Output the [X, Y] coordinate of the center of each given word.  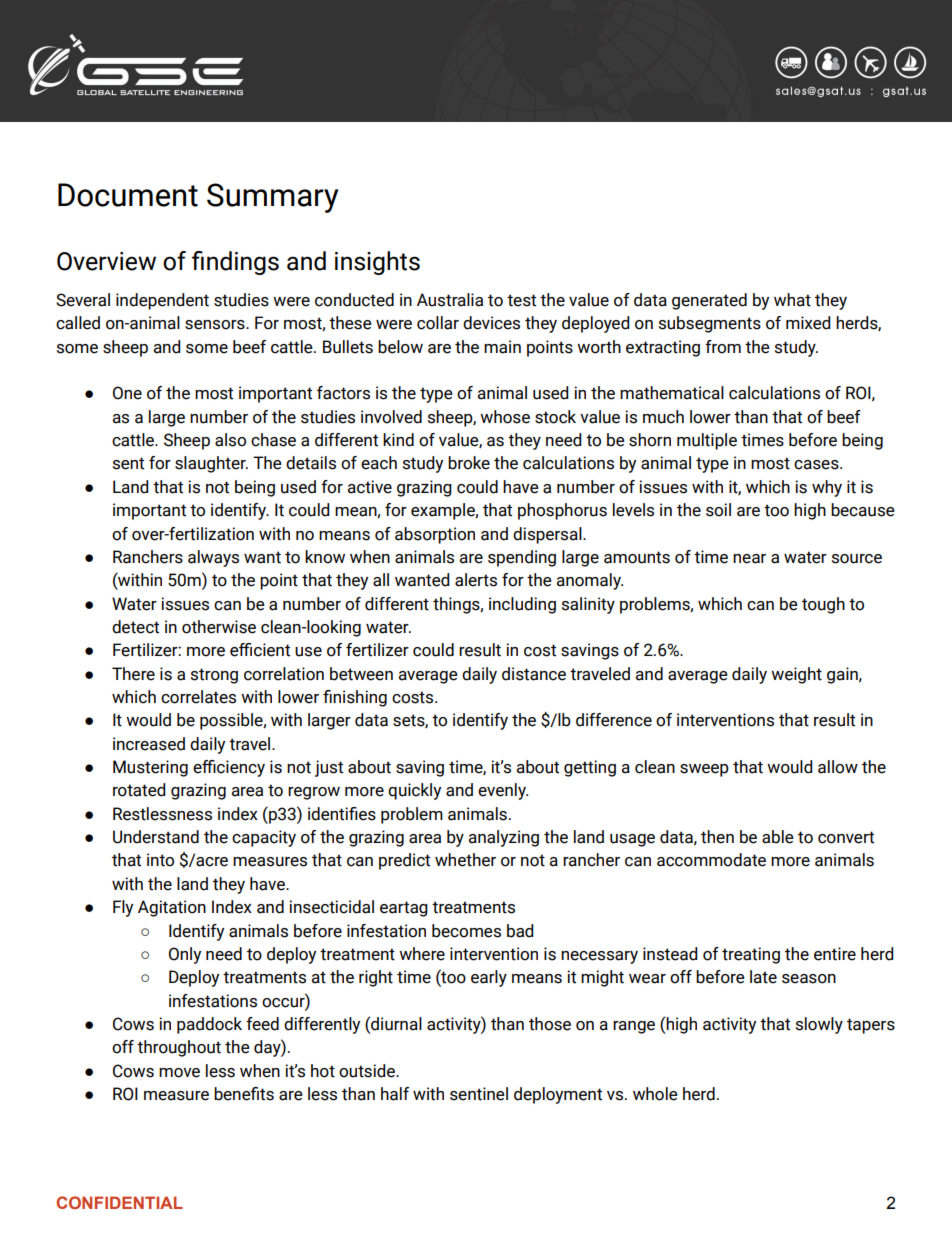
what [792, 300]
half [395, 1094]
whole [655, 1094]
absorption [435, 535]
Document [128, 195]
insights [377, 263]
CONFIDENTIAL [119, 1202]
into [160, 860]
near [749, 559]
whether [465, 860]
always [213, 558]
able [778, 837]
